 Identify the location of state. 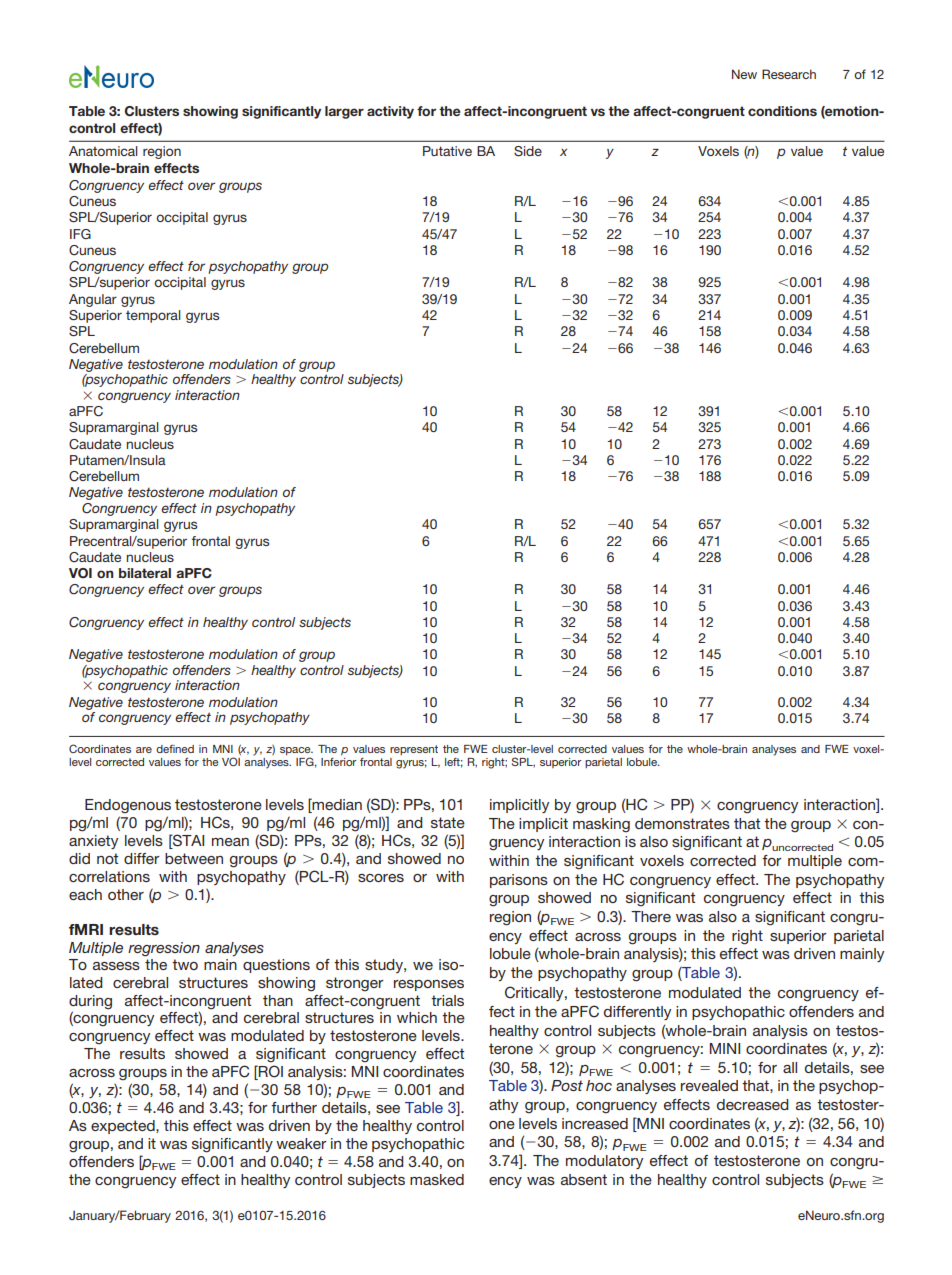
(448, 822).
